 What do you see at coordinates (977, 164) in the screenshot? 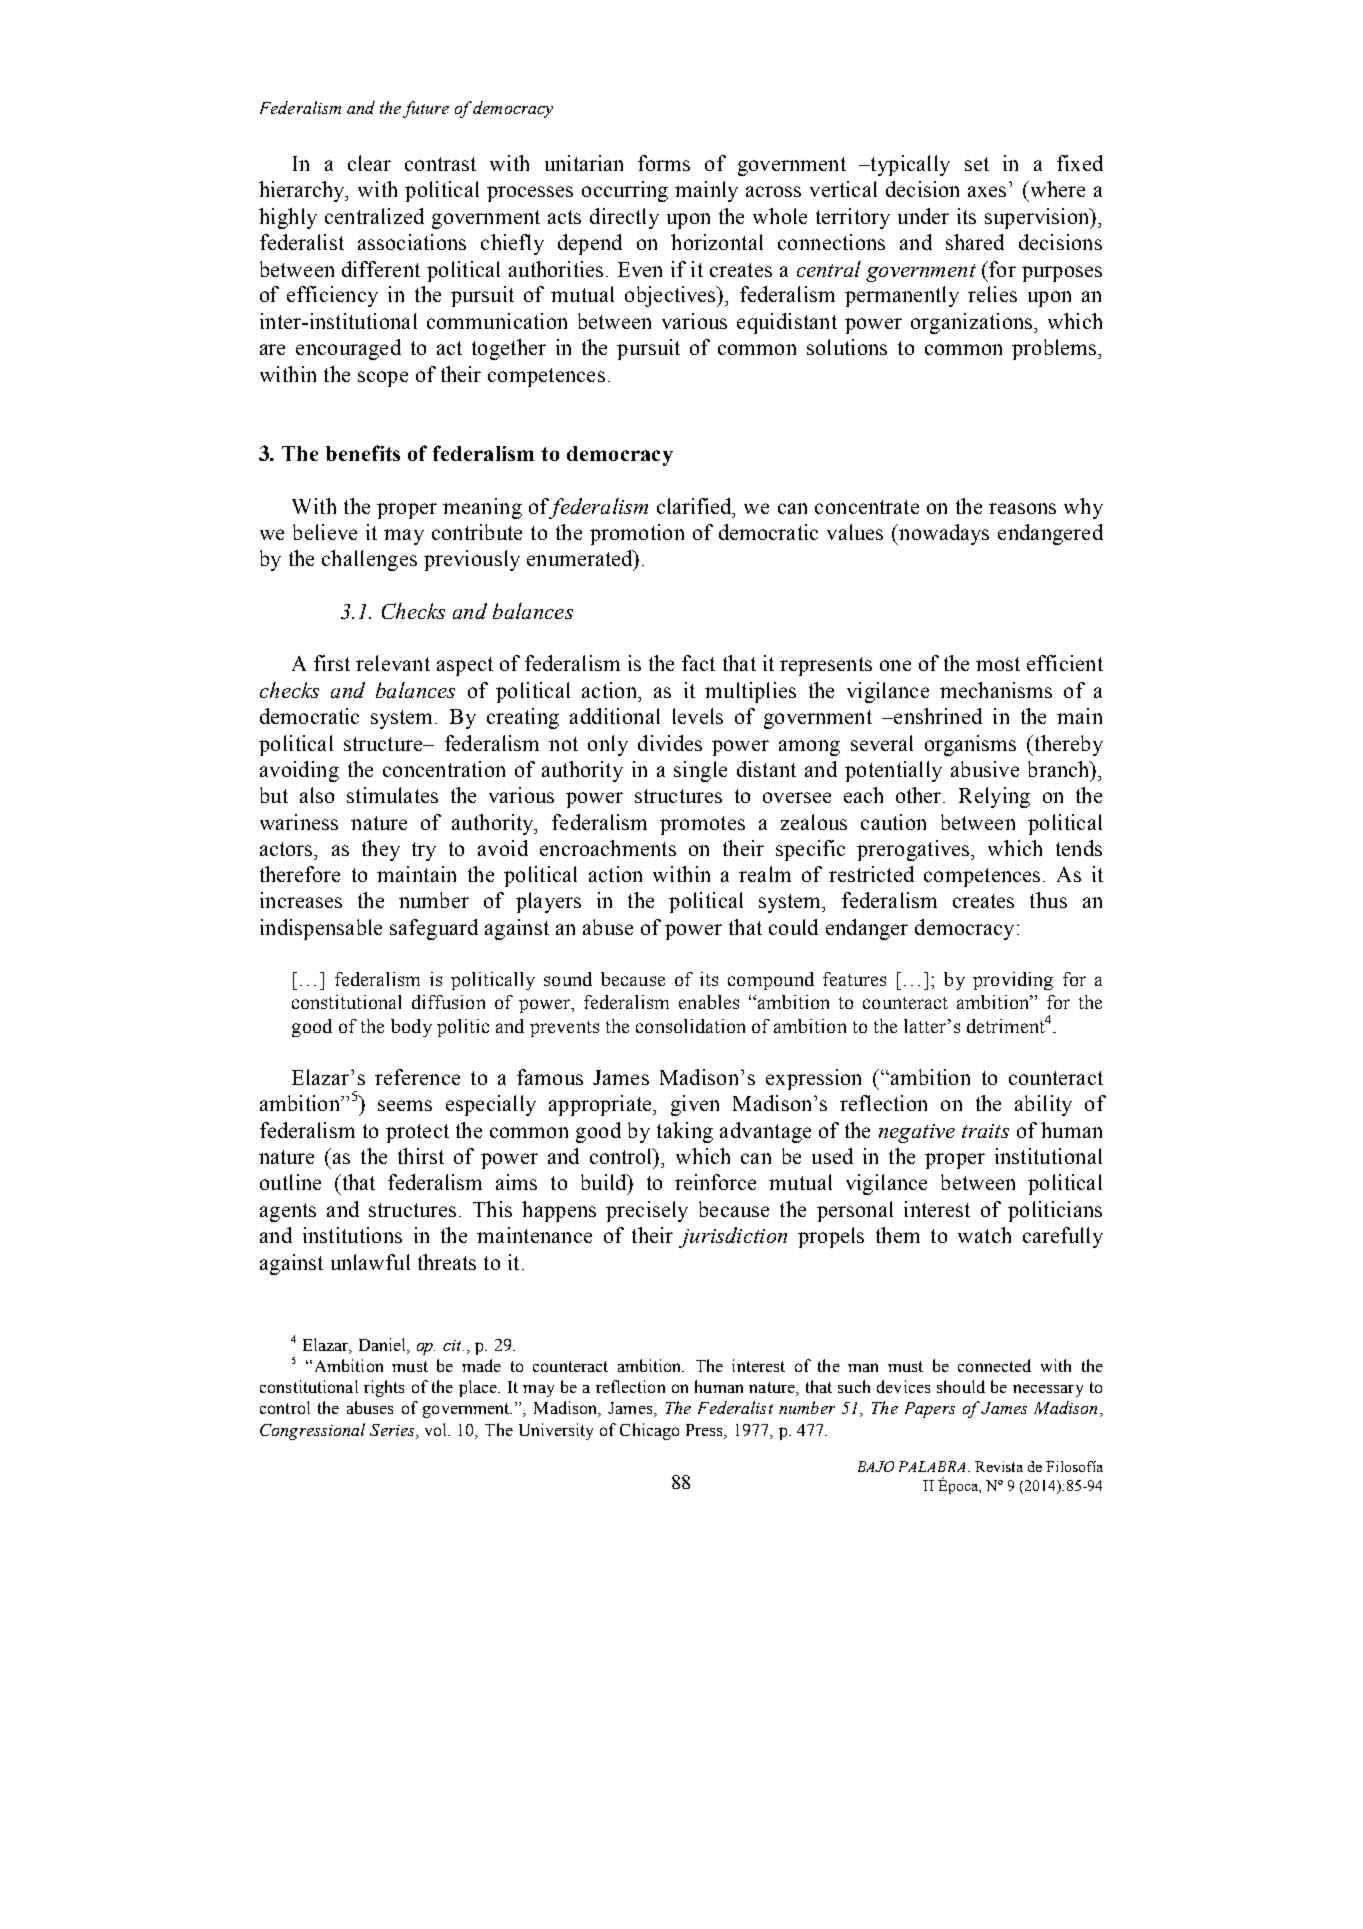
I see `set` at bounding box center [977, 164].
